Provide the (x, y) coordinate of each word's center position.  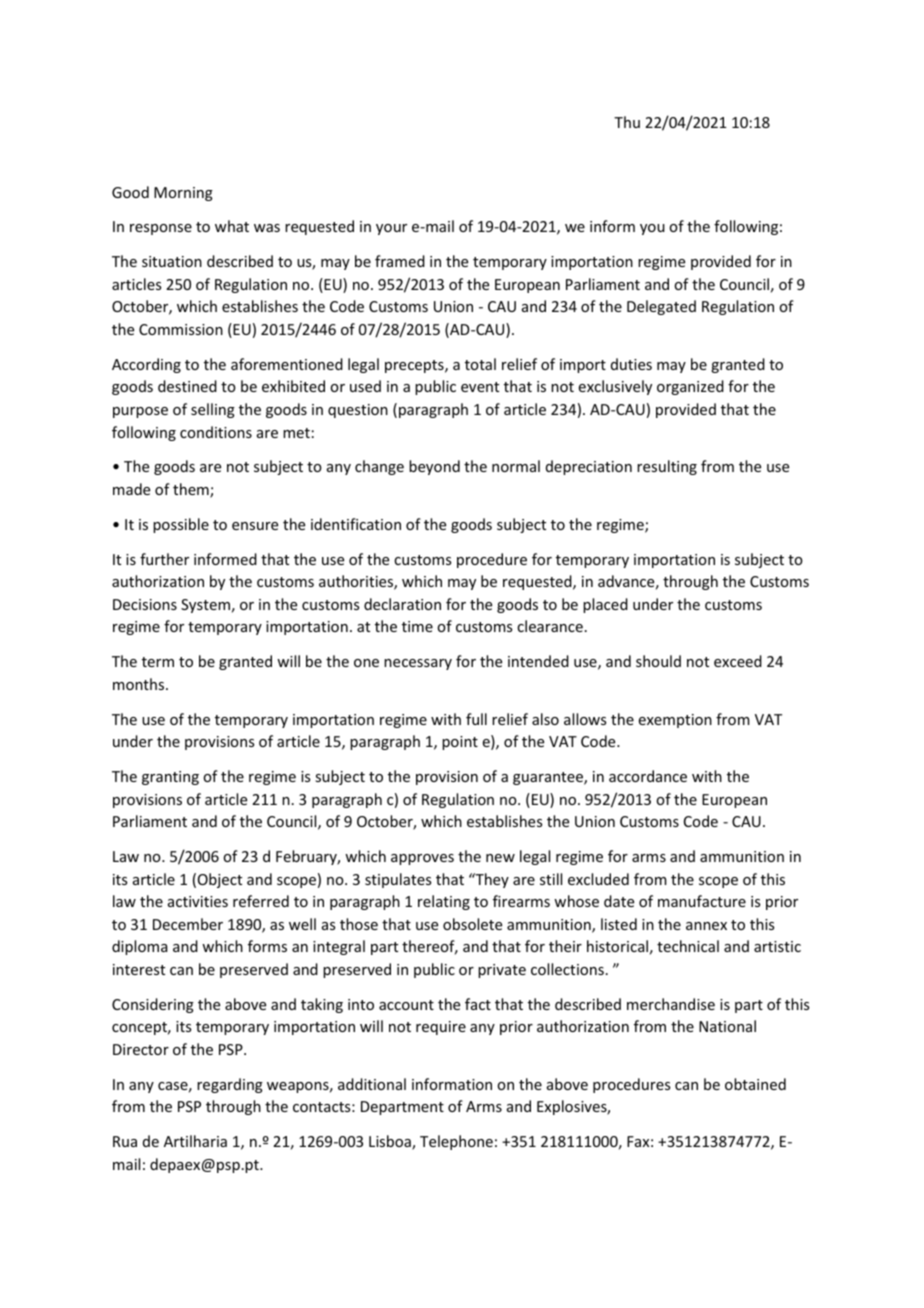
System (205, 606)
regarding (230, 1085)
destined (187, 386)
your (391, 229)
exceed (738, 661)
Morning (183, 194)
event (480, 387)
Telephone (456, 1142)
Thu (627, 122)
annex (706, 926)
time (417, 626)
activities (198, 901)
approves (422, 859)
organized (690, 387)
